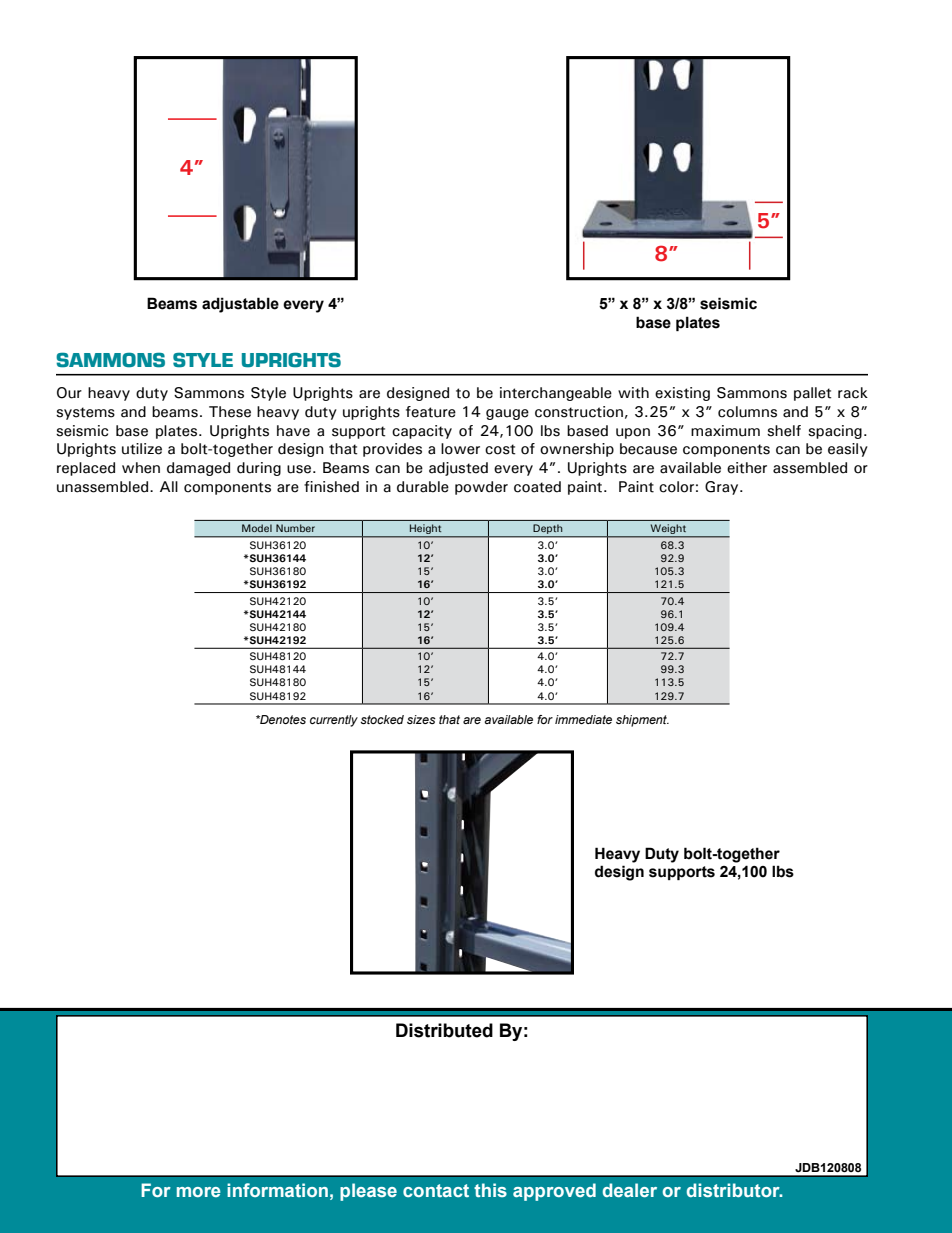 Image resolution: width=952 pixels, height=1233 pixels. What do you see at coordinates (668, 530) in the document?
I see `Weight` at bounding box center [668, 530].
